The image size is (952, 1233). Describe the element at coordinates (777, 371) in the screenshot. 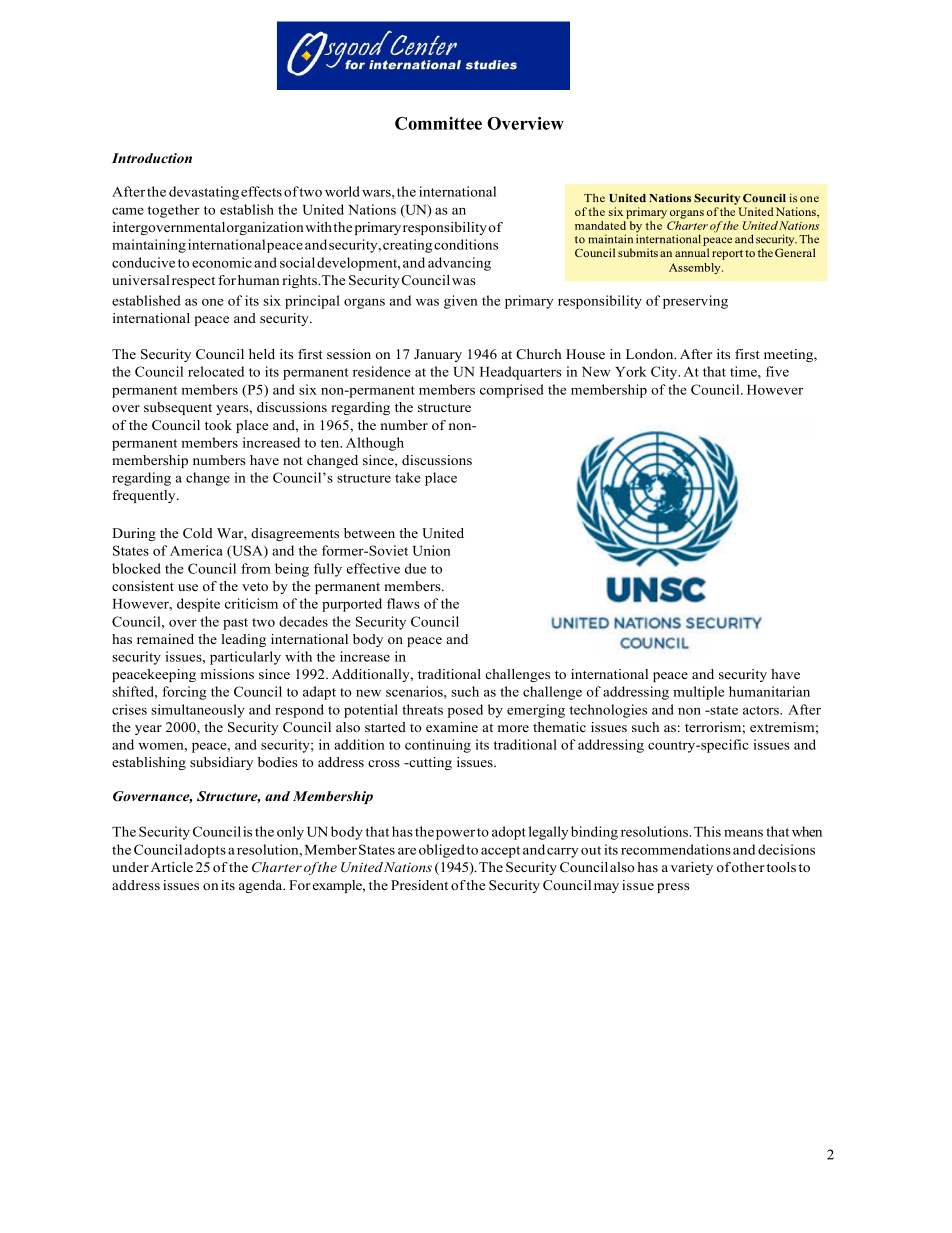

I see `five` at that location.
